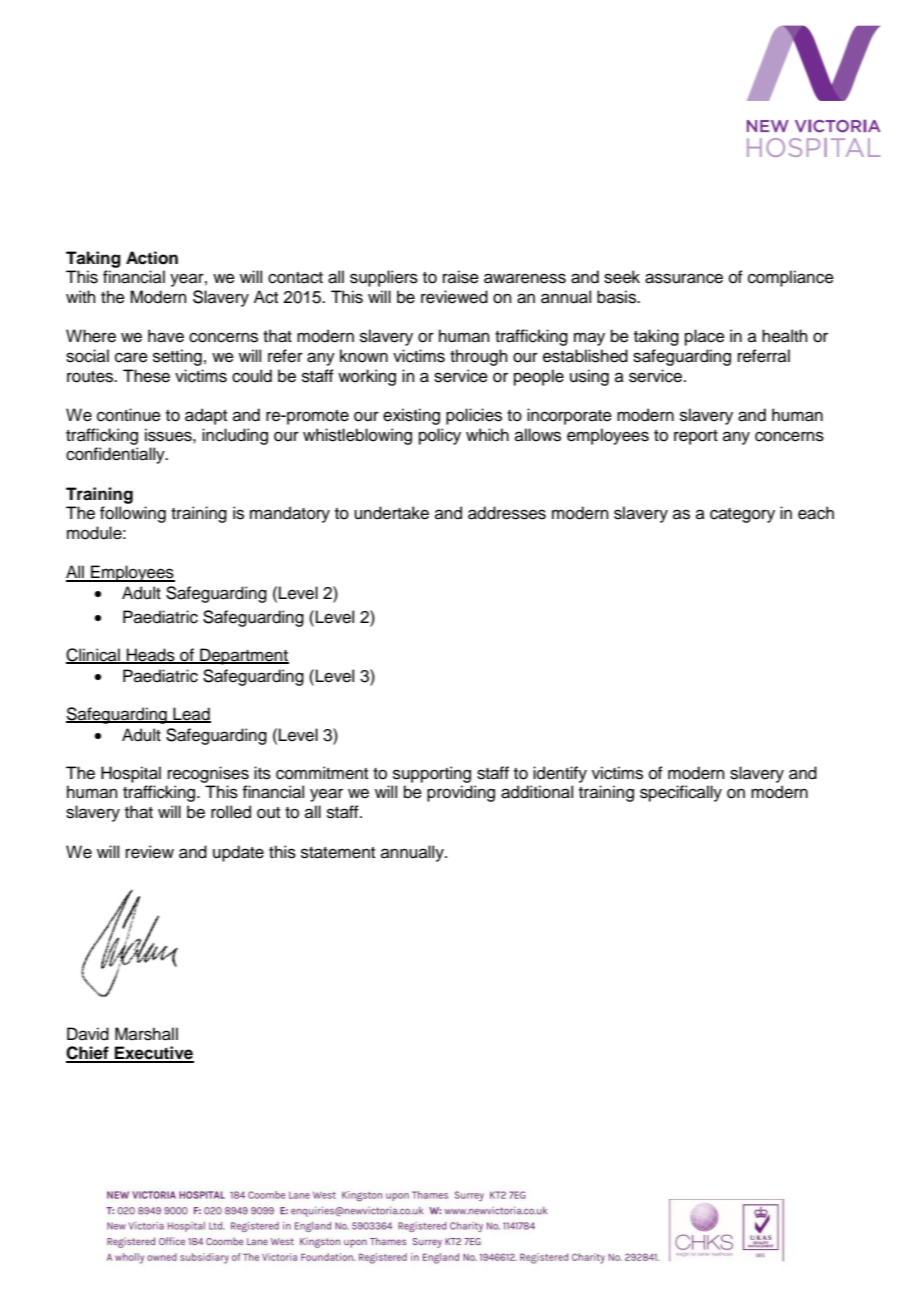 The image size is (924, 1308). What do you see at coordinates (133, 514) in the screenshot?
I see `following` at bounding box center [133, 514].
